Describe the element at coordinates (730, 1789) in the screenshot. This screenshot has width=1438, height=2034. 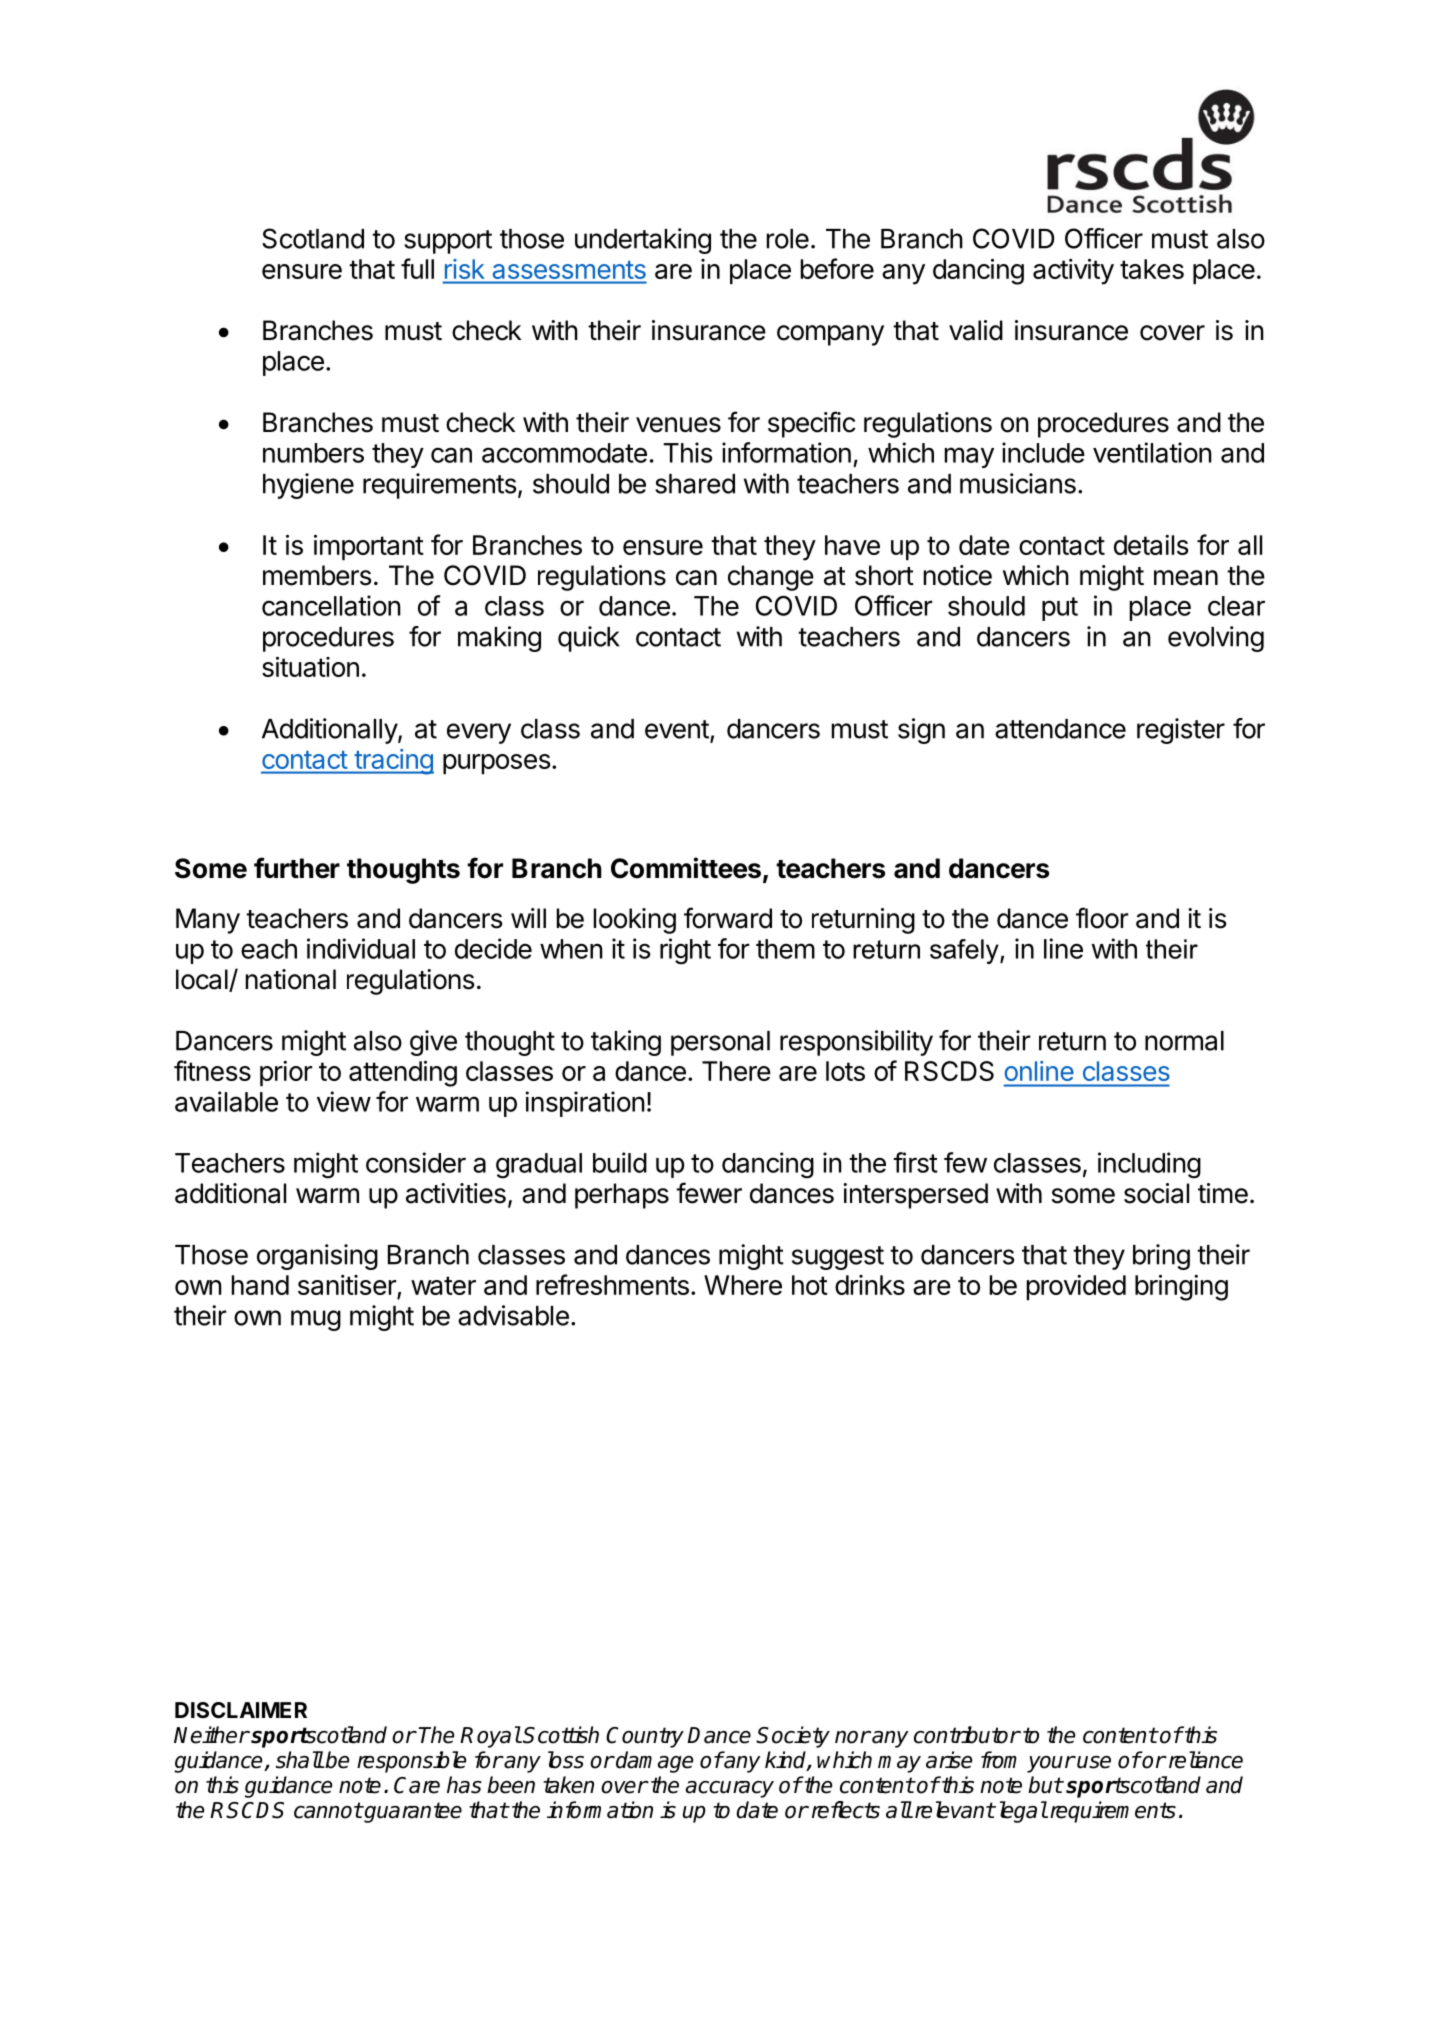
I see `accuracy` at that location.
